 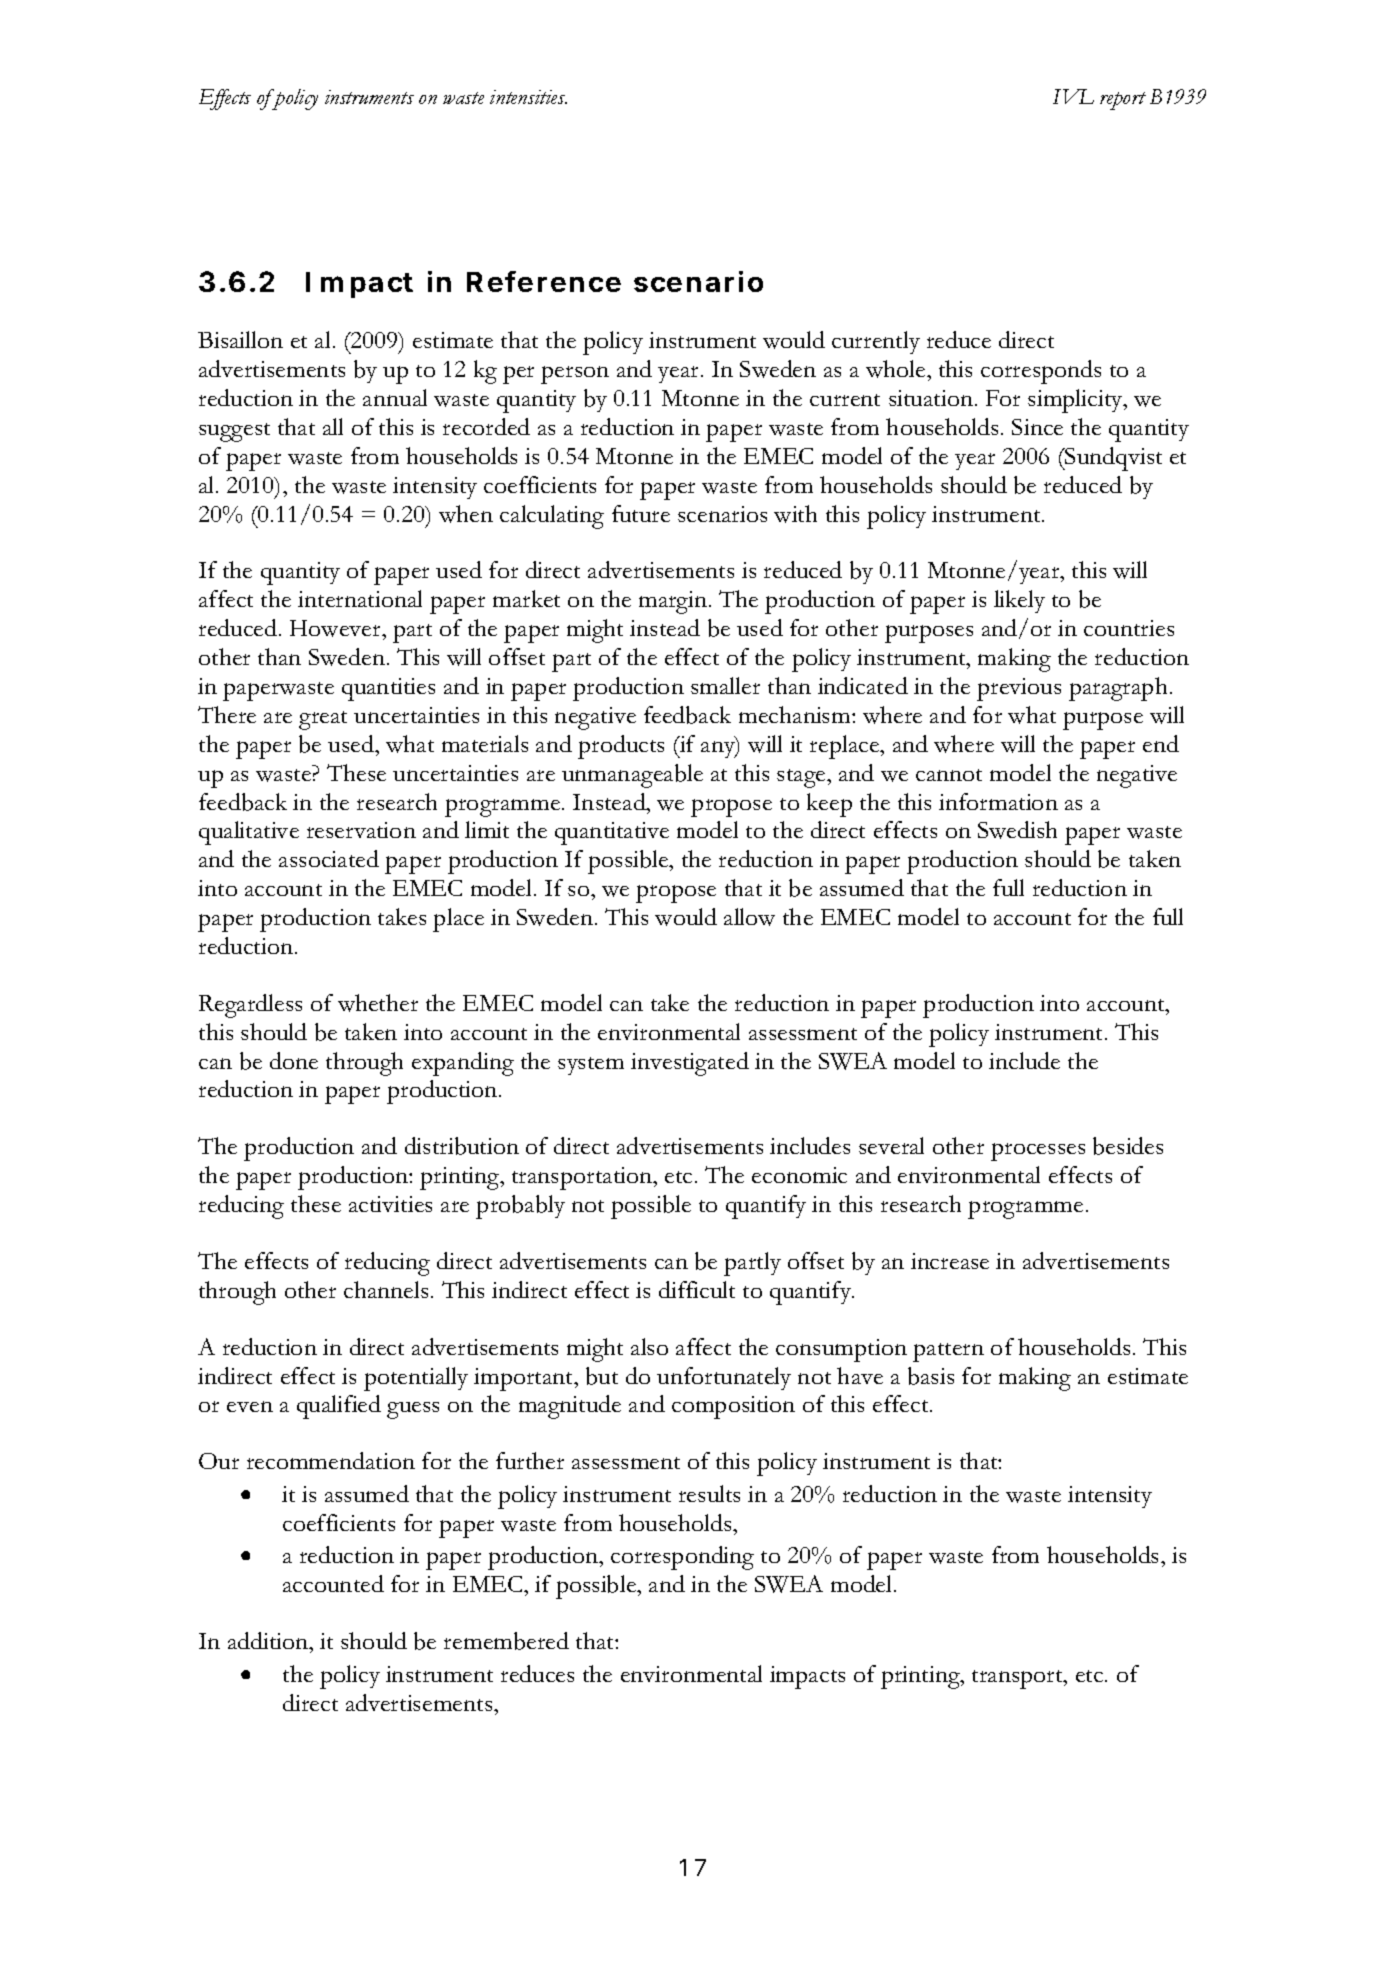 What do you see at coordinates (612, 833) in the screenshot?
I see `quantitative` at bounding box center [612, 833].
